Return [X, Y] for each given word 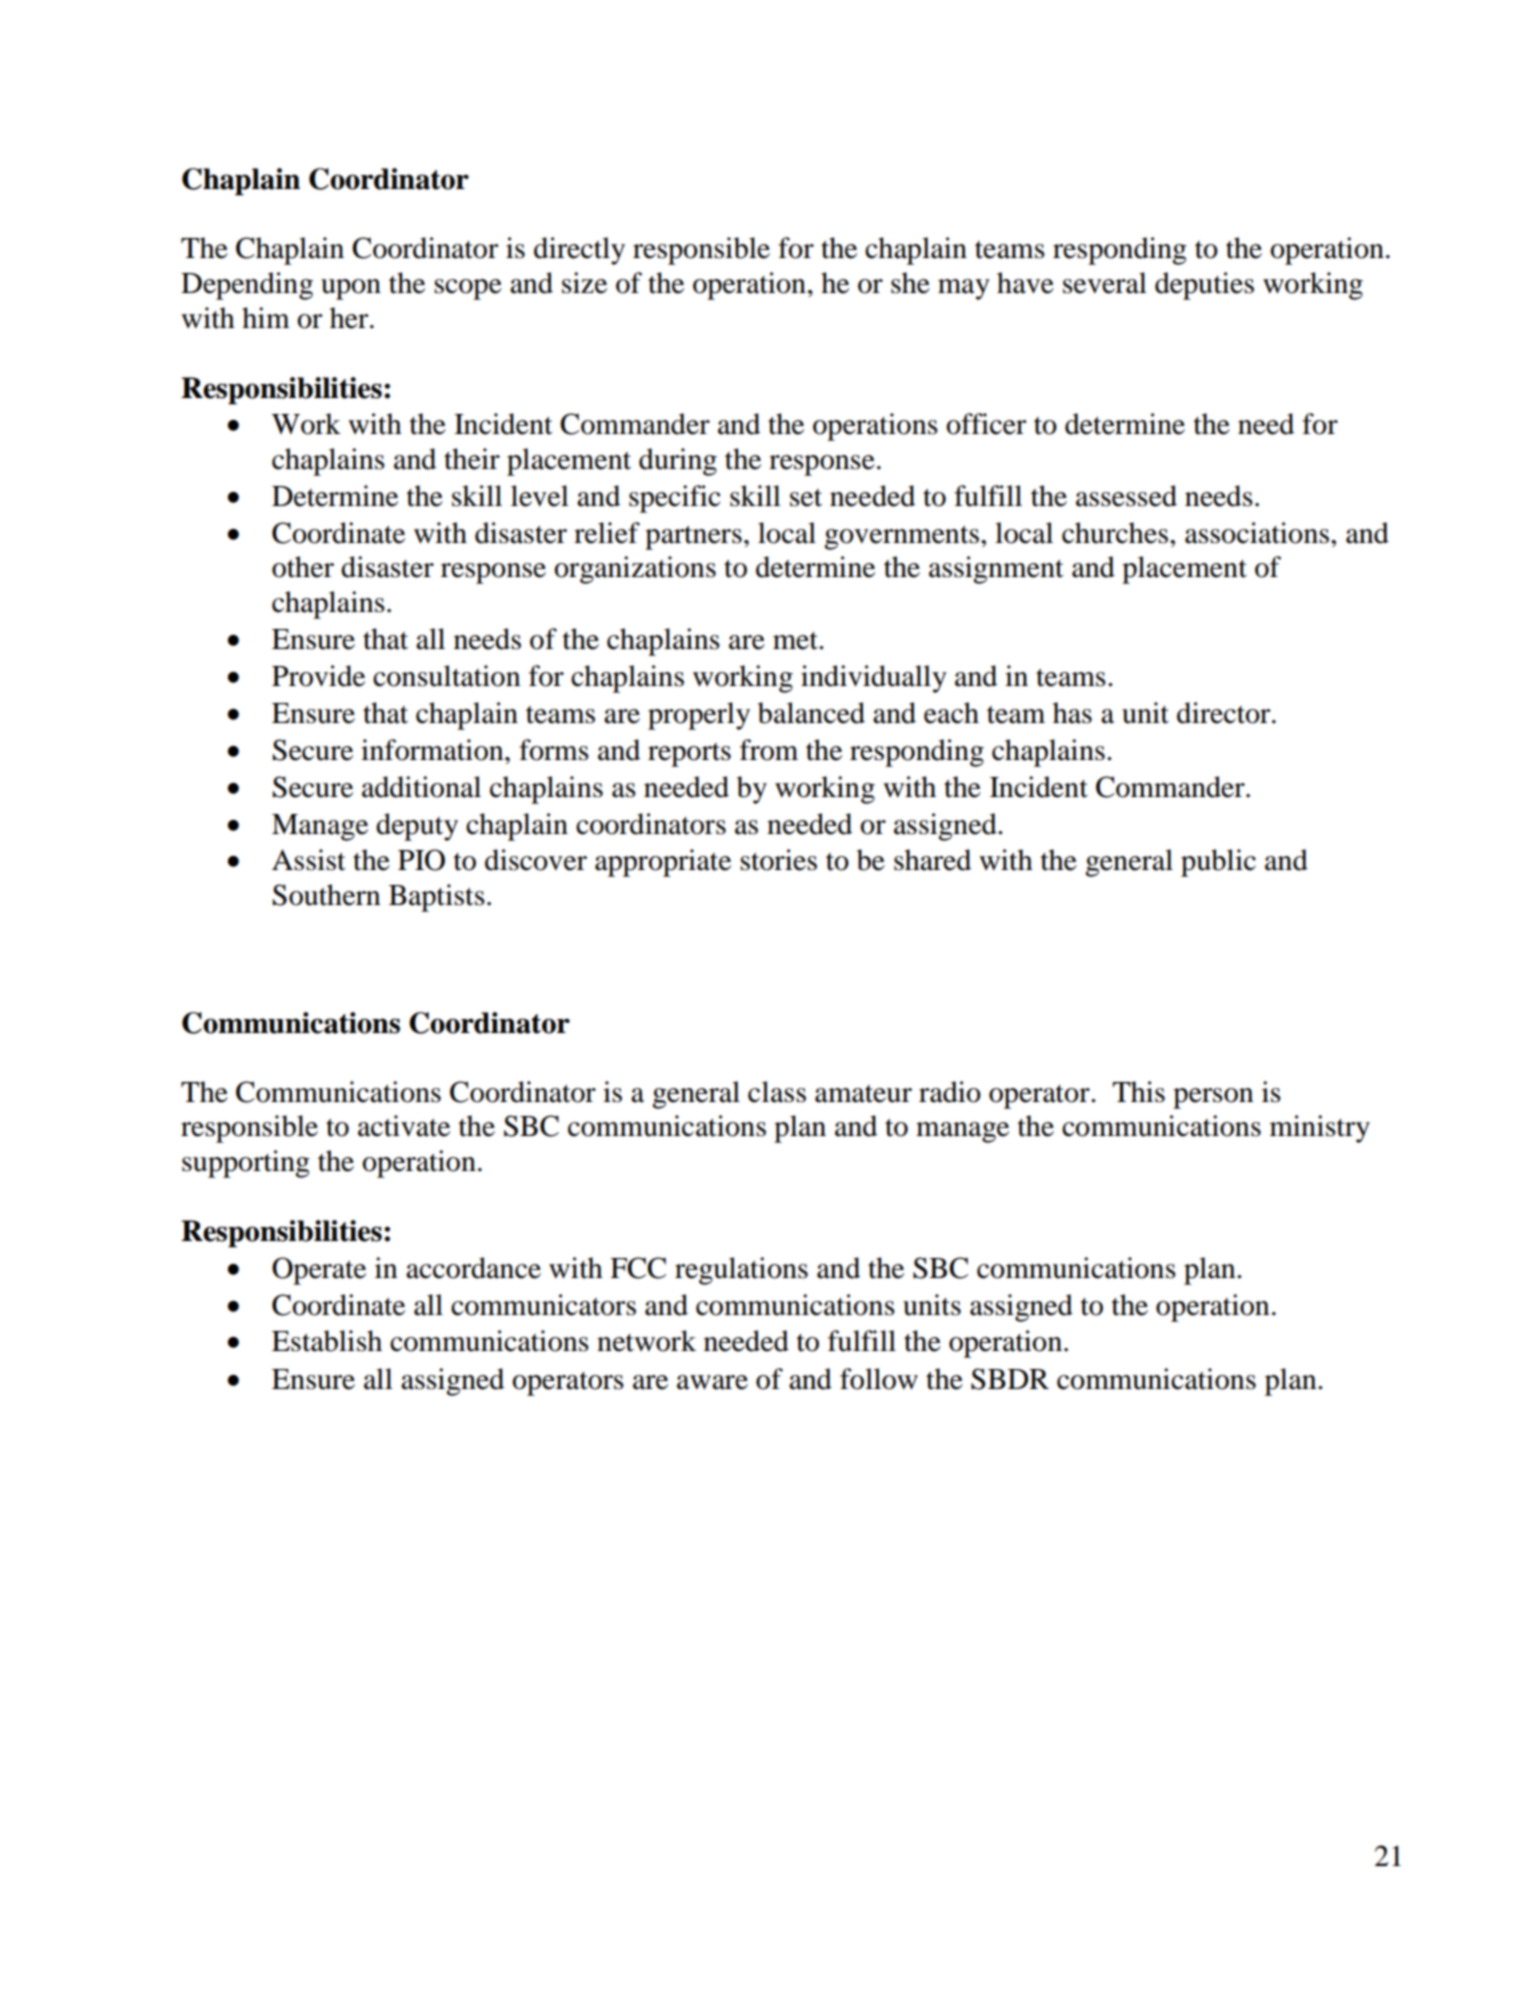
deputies [1204, 286]
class [777, 1092]
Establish [327, 1341]
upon [351, 289]
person [1213, 1098]
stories [778, 860]
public [1218, 863]
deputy [417, 827]
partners [693, 538]
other [303, 567]
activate [404, 1126]
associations [1257, 533]
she [910, 283]
